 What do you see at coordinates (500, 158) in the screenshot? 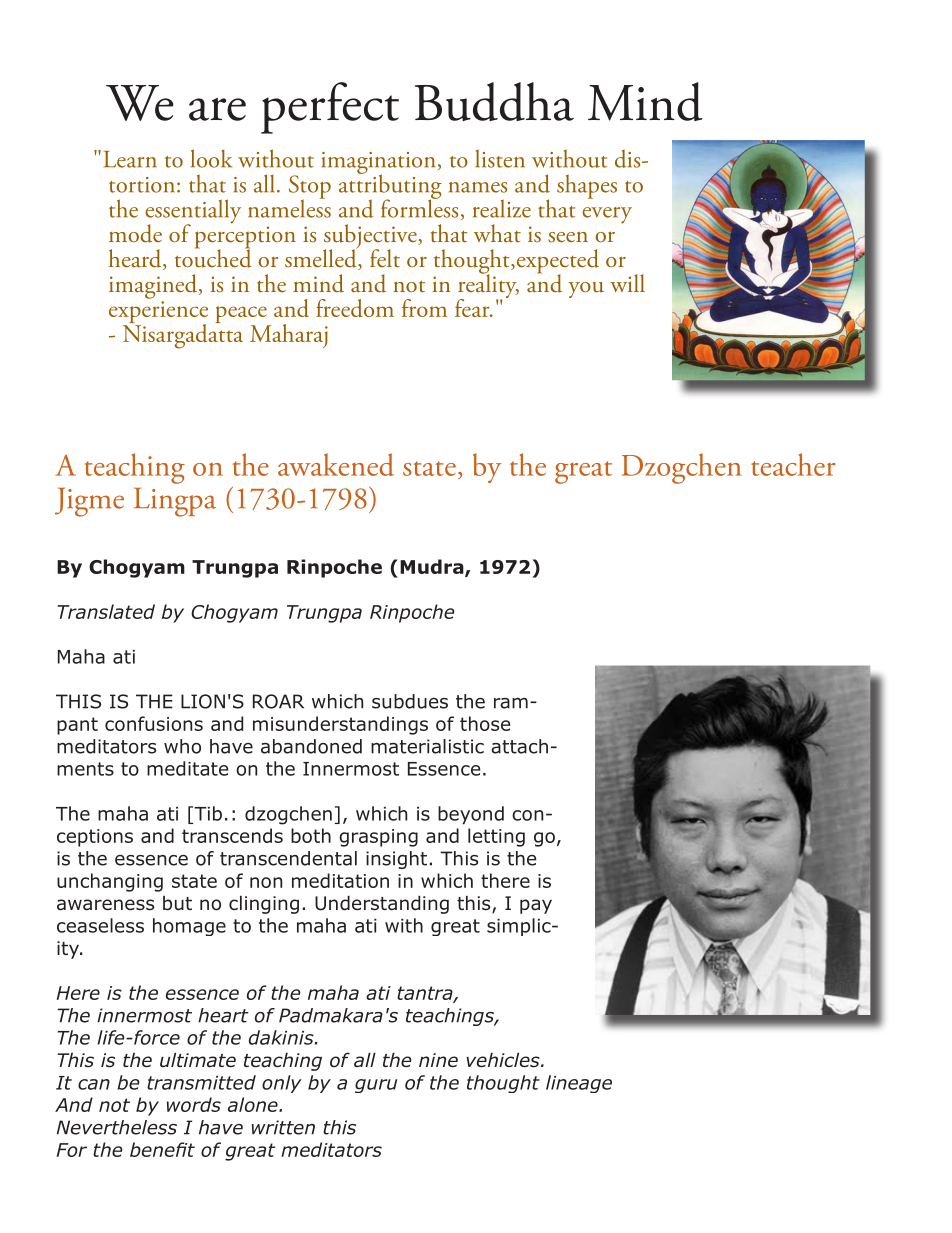
I see `listen` at bounding box center [500, 158].
